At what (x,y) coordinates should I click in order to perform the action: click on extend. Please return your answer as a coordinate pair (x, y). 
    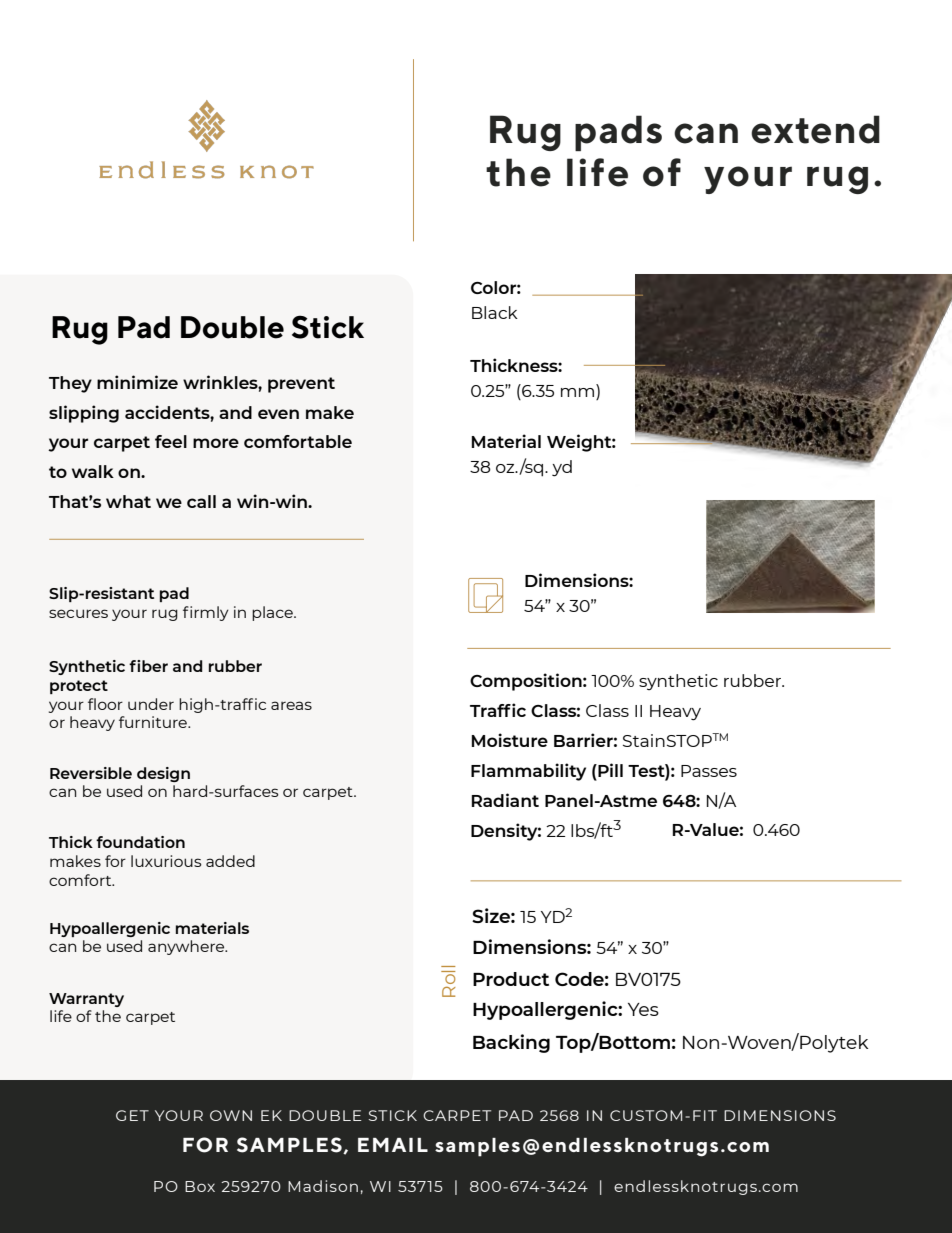
    Looking at the image, I should click on (815, 129).
